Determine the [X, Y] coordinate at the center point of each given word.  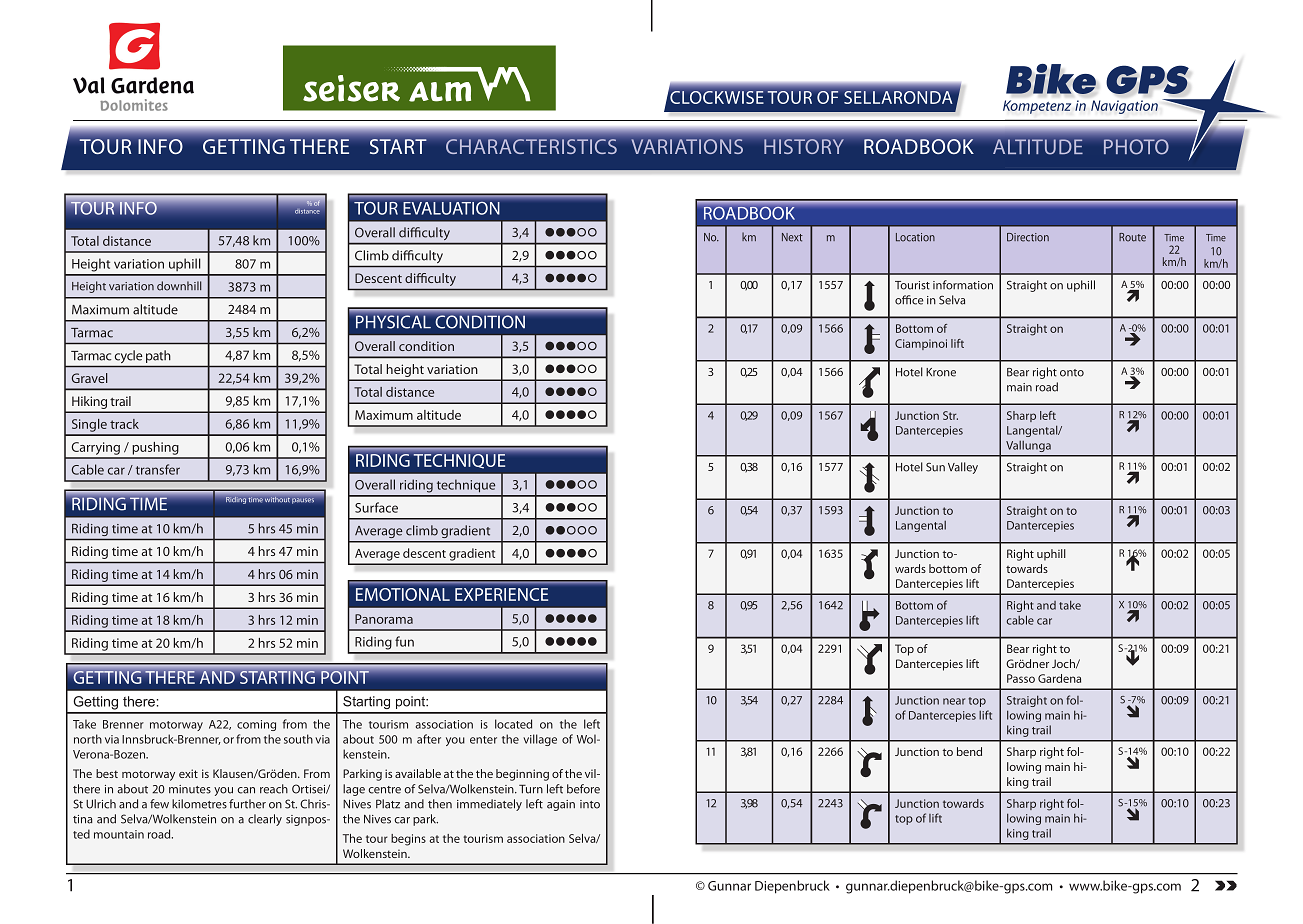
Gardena [1059, 678]
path [158, 356]
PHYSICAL [393, 322]
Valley [963, 468]
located [513, 724]
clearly [265, 820]
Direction [1028, 237]
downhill [179, 286]
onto [1072, 373]
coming [256, 725]
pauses [303, 501]
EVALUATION [451, 208]
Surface [376, 507]
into [590, 804]
